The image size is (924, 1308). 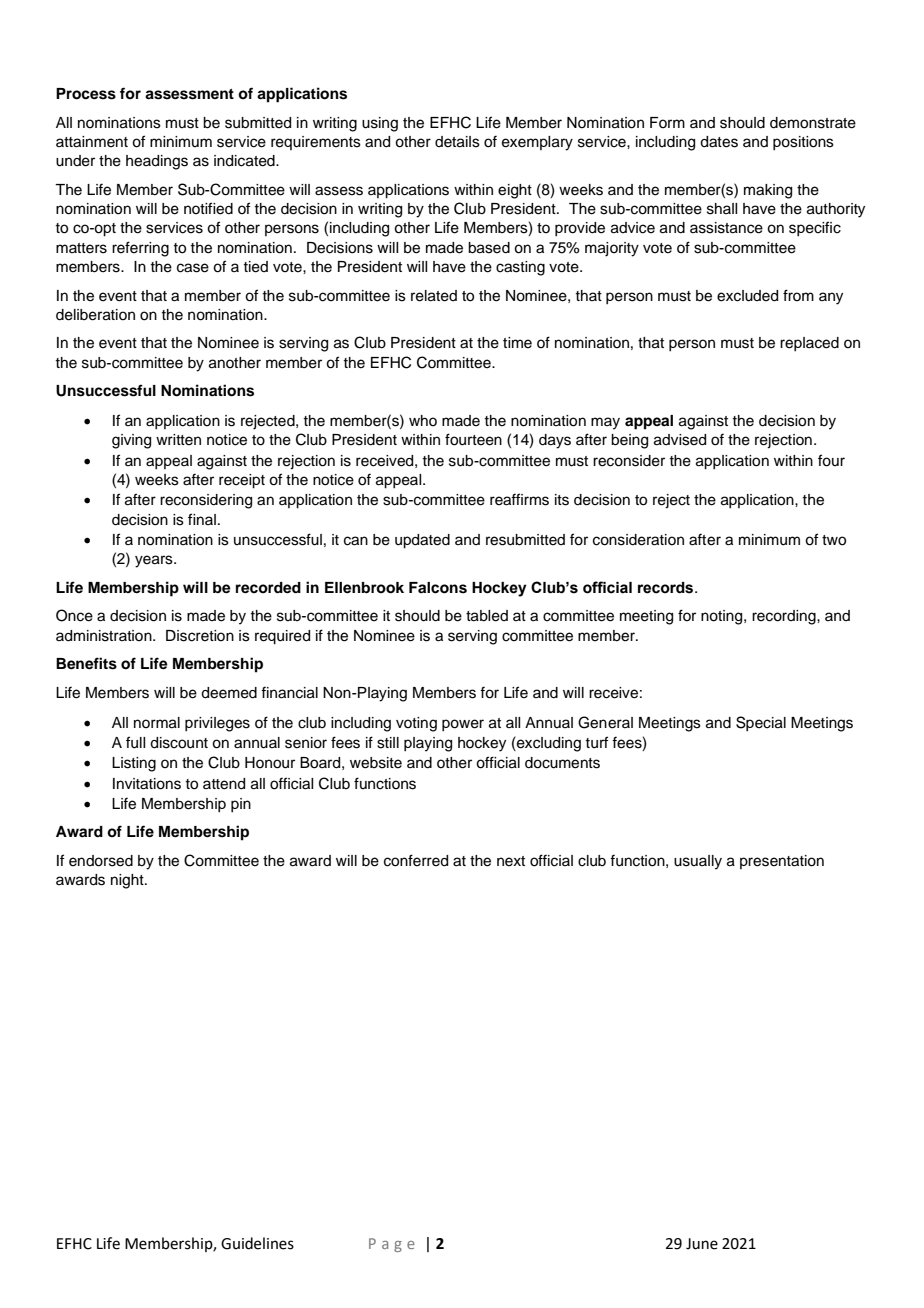 What do you see at coordinates (200, 636) in the page?
I see `Discretion` at bounding box center [200, 636].
